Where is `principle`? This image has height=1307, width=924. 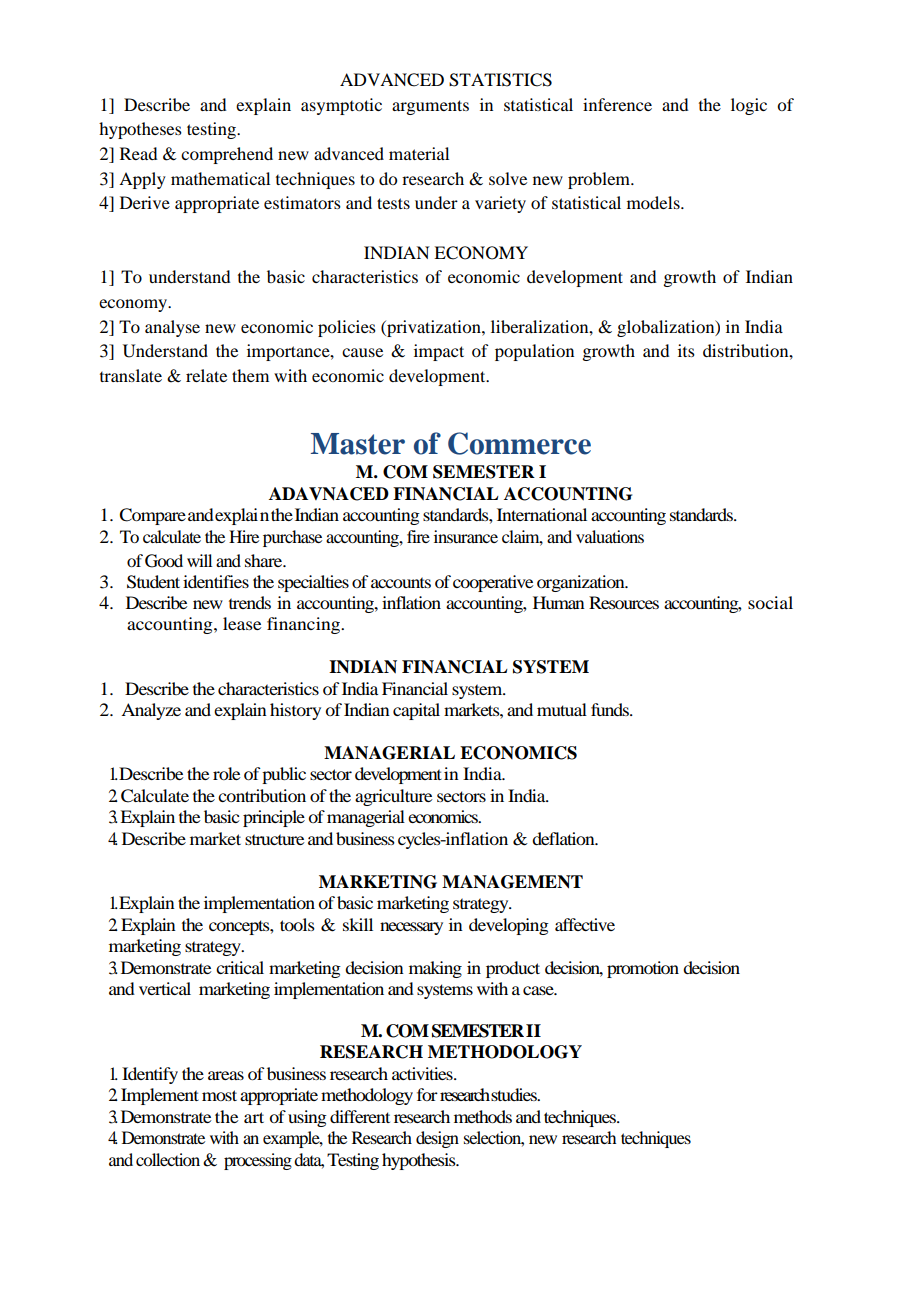 principle is located at coordinates (274, 818).
